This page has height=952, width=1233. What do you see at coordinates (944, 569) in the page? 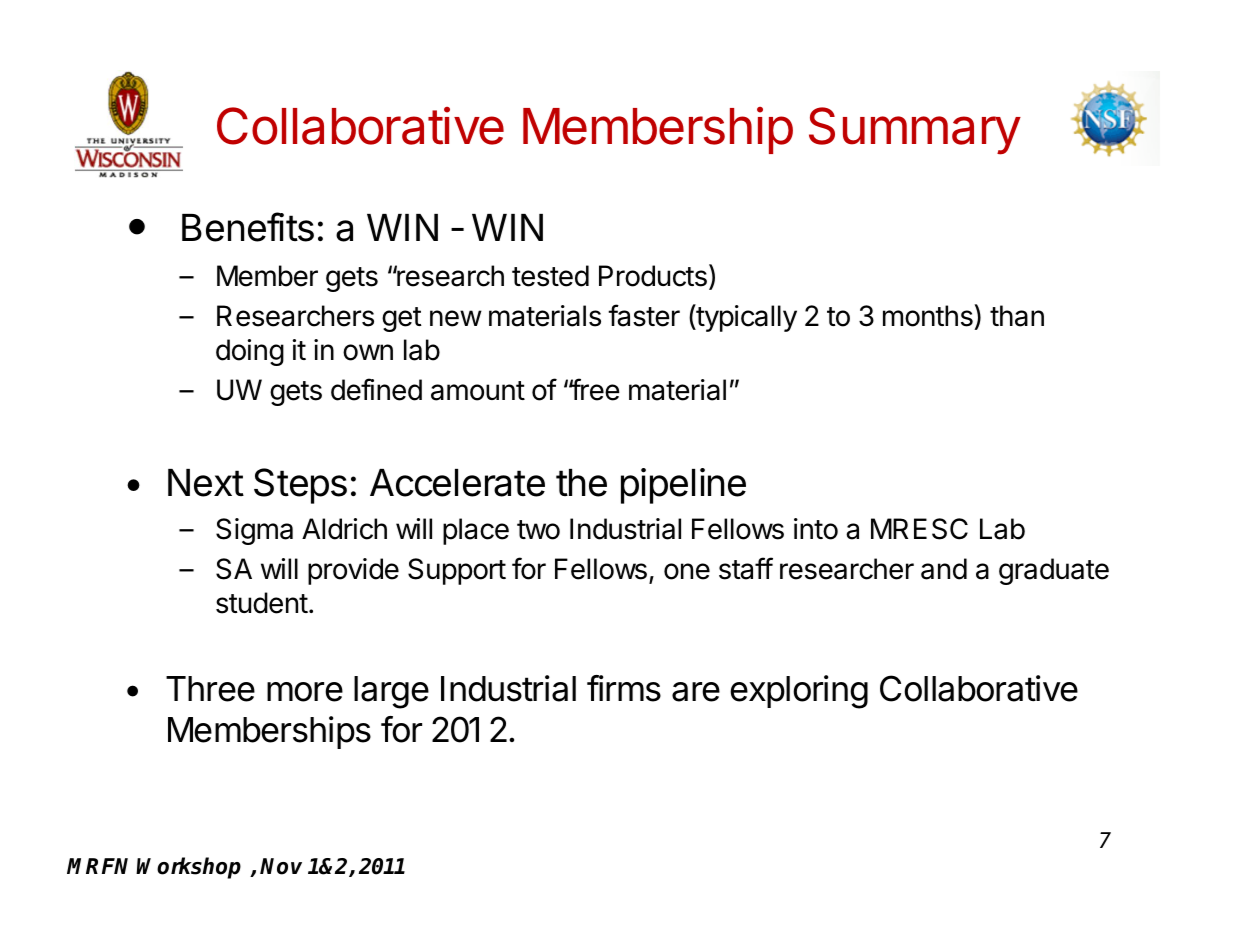
I see `and` at bounding box center [944, 569].
